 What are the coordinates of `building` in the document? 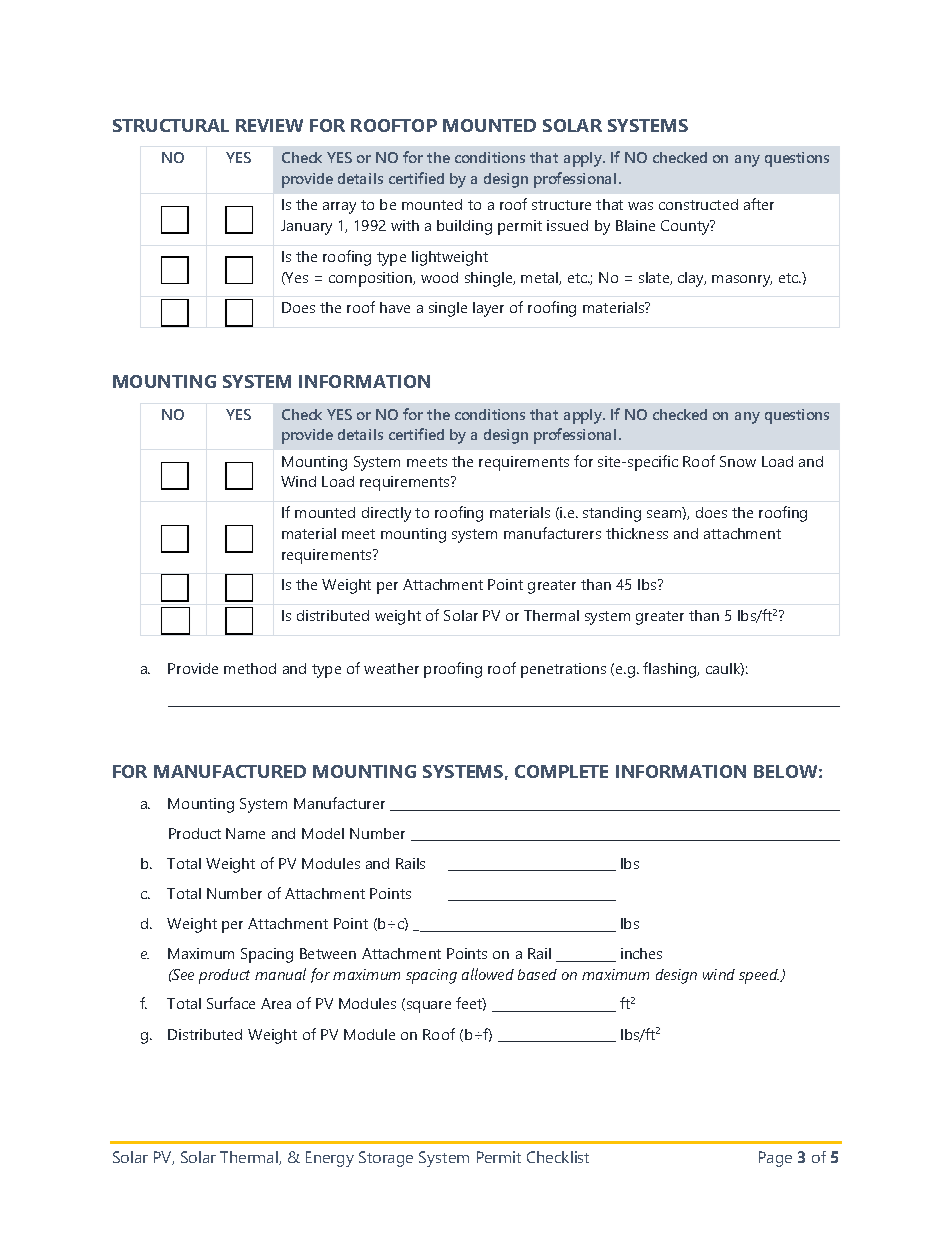 It's located at (464, 227).
